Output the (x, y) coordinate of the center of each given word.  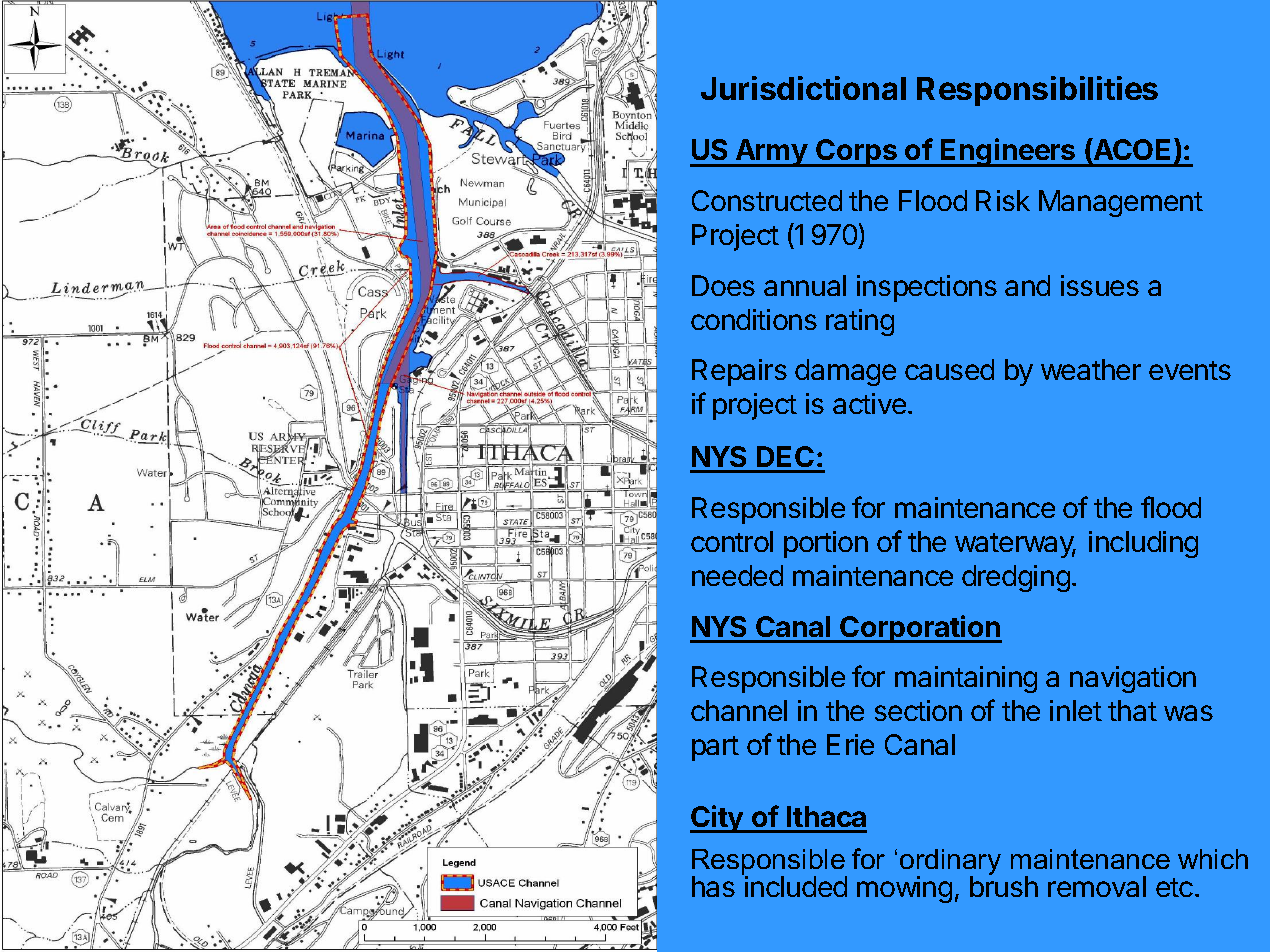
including (1143, 544)
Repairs (739, 372)
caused (949, 369)
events (1190, 370)
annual (805, 285)
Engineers (1008, 152)
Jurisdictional (803, 88)
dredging (1016, 578)
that (1132, 710)
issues (1100, 285)
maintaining (966, 679)
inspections (927, 288)
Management (1121, 203)
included (796, 886)
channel (739, 710)
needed (737, 575)
